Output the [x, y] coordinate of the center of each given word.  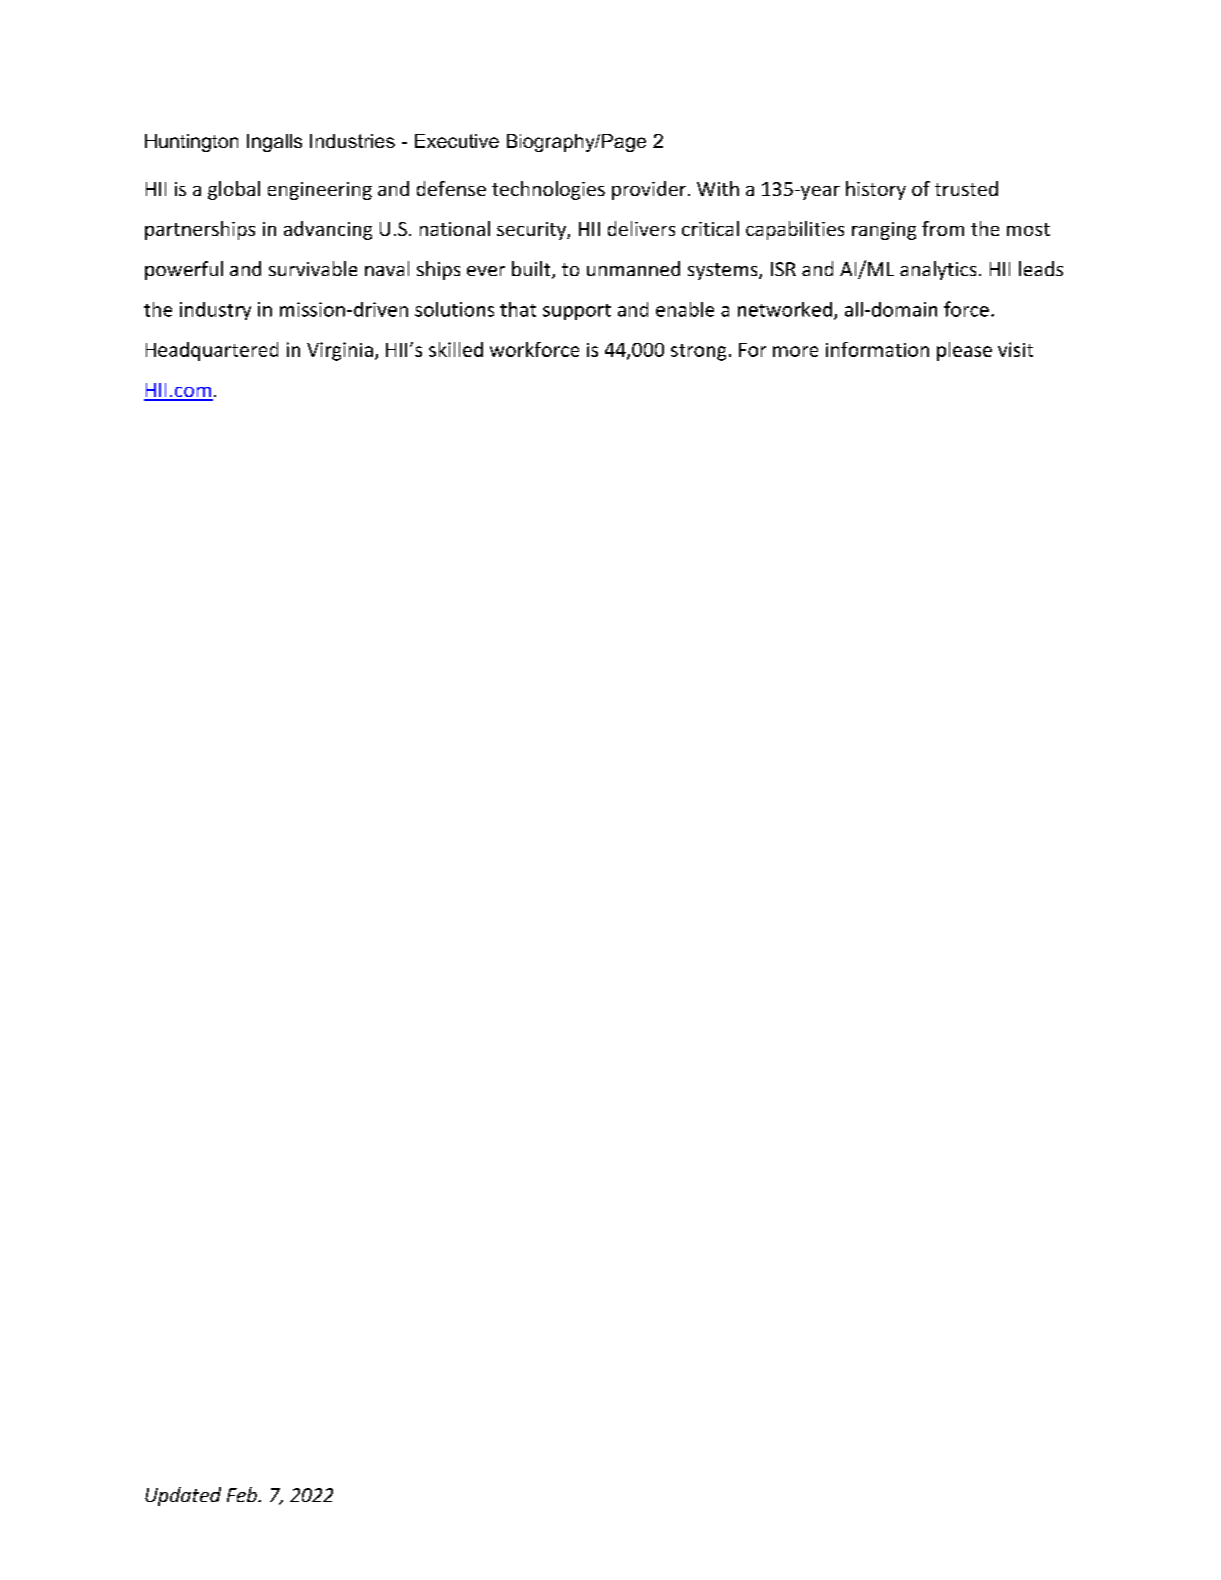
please [964, 351]
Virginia [340, 351]
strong [698, 352]
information [877, 349]
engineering [320, 191]
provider [649, 190]
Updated [183, 1496]
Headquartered [212, 351]
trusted [966, 188]
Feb [243, 1494]
